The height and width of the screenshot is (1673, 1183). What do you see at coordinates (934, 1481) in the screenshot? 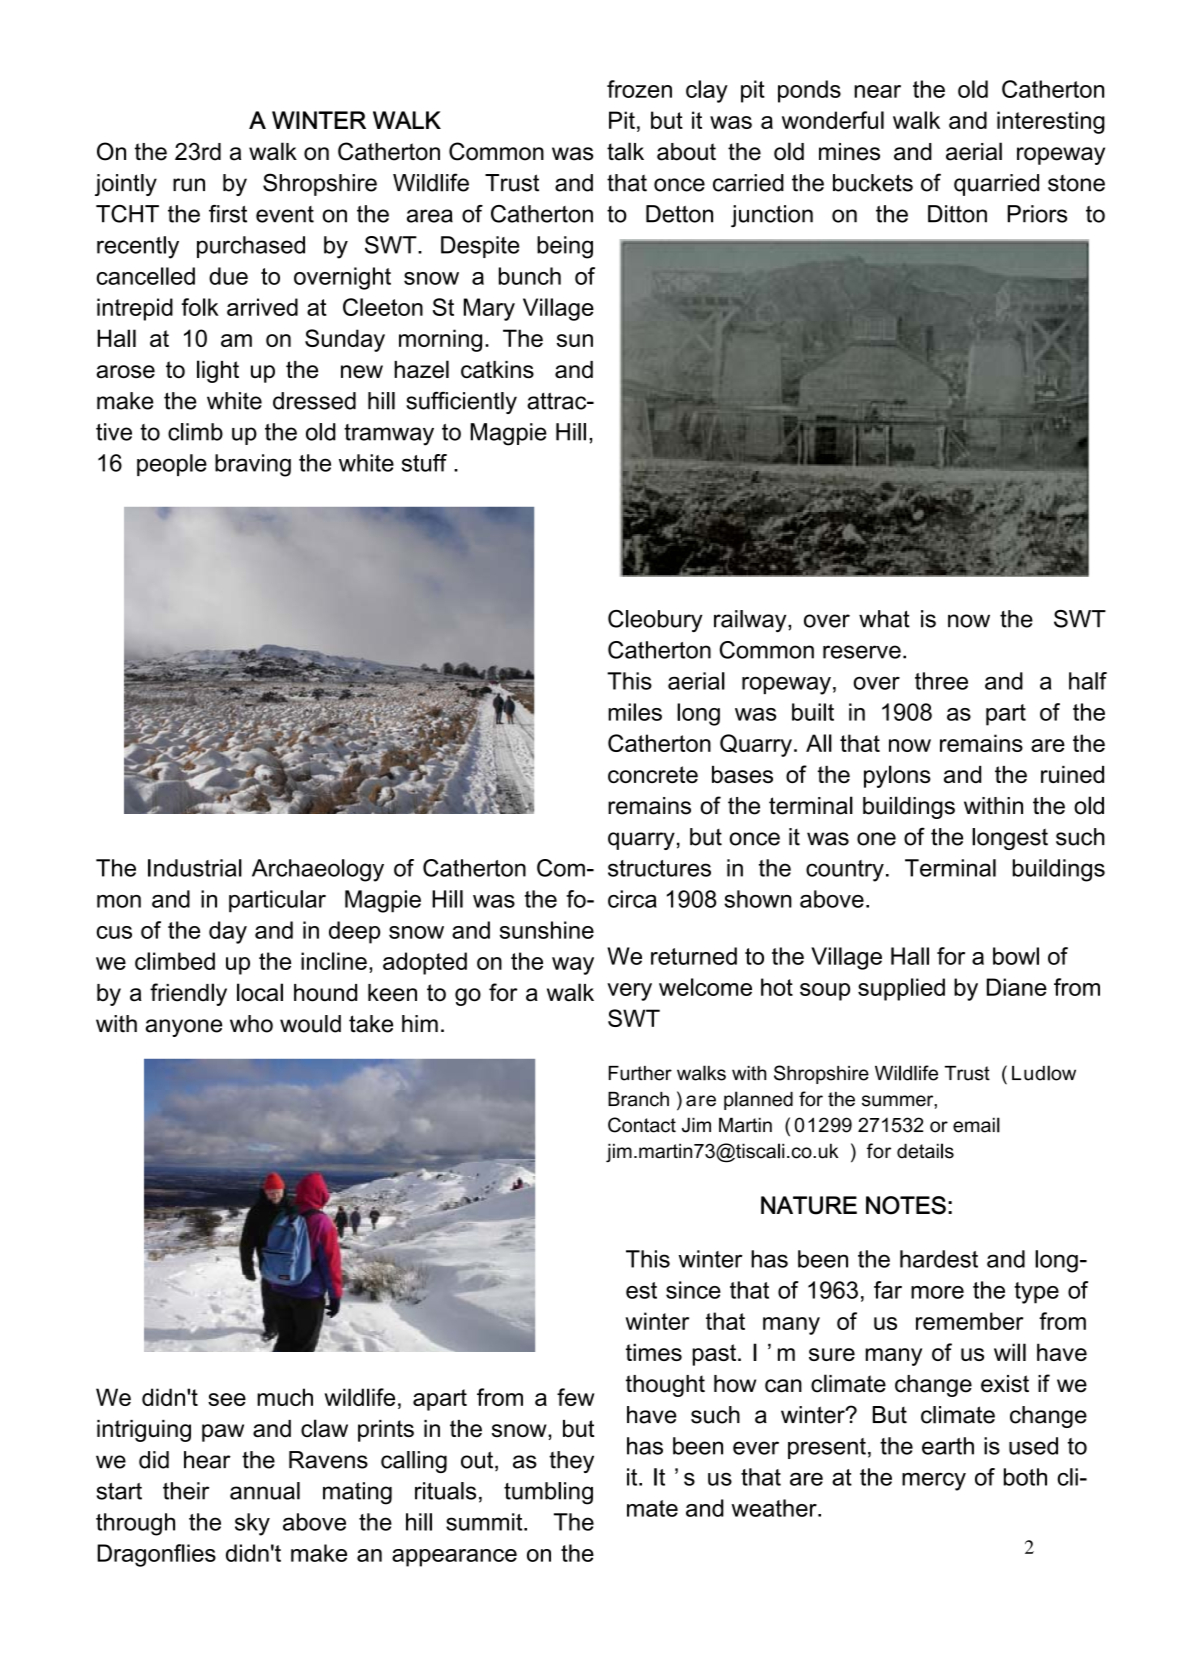
I see `mercy` at bounding box center [934, 1481].
